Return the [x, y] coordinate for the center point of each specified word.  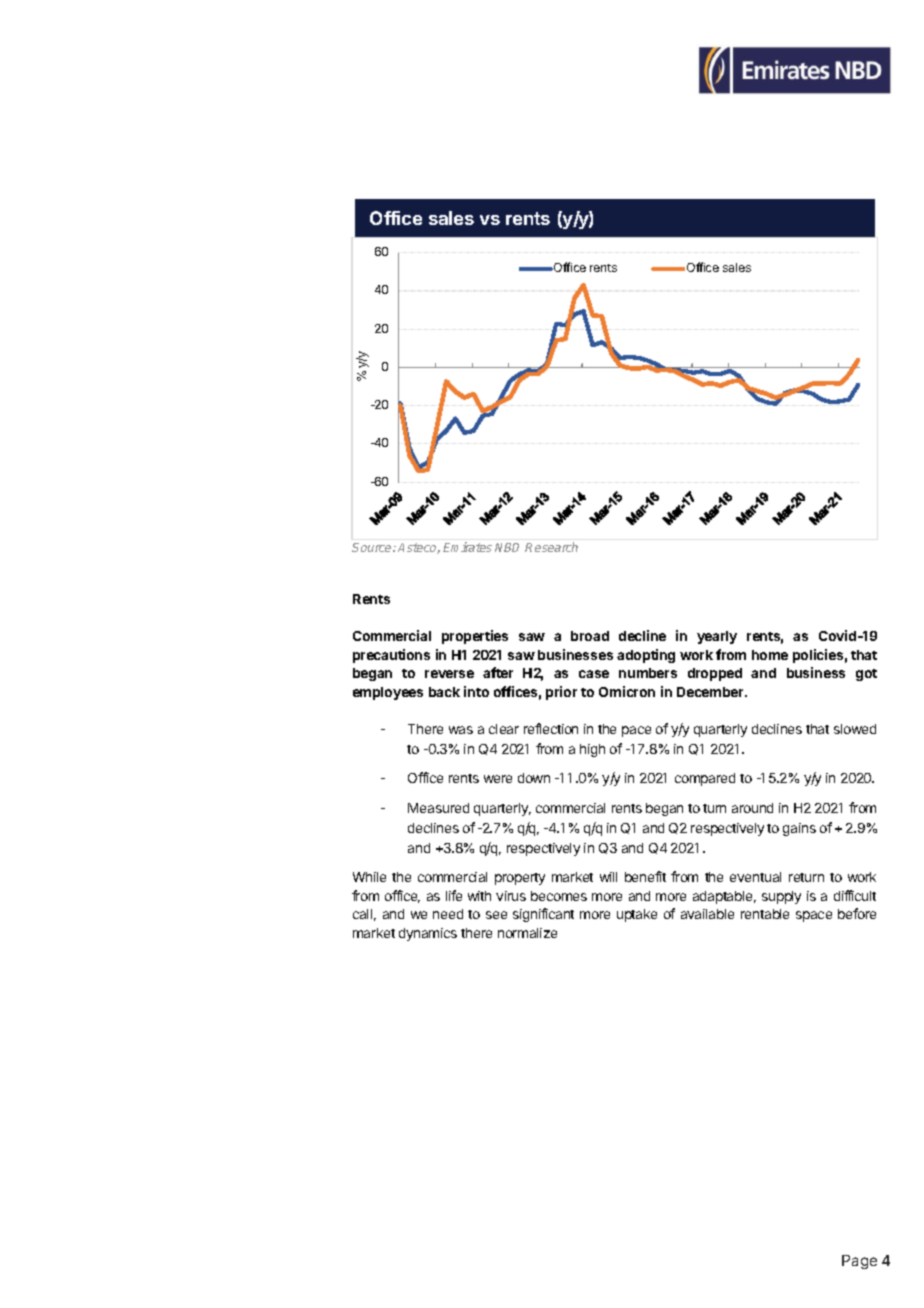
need [448, 914]
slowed [855, 729]
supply [781, 897]
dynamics [428, 934]
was [461, 730]
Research [551, 547]
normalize [527, 933]
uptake [637, 915]
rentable [765, 914]
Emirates [467, 547]
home [770, 655]
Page [859, 1262]
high [592, 750]
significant [543, 915]
